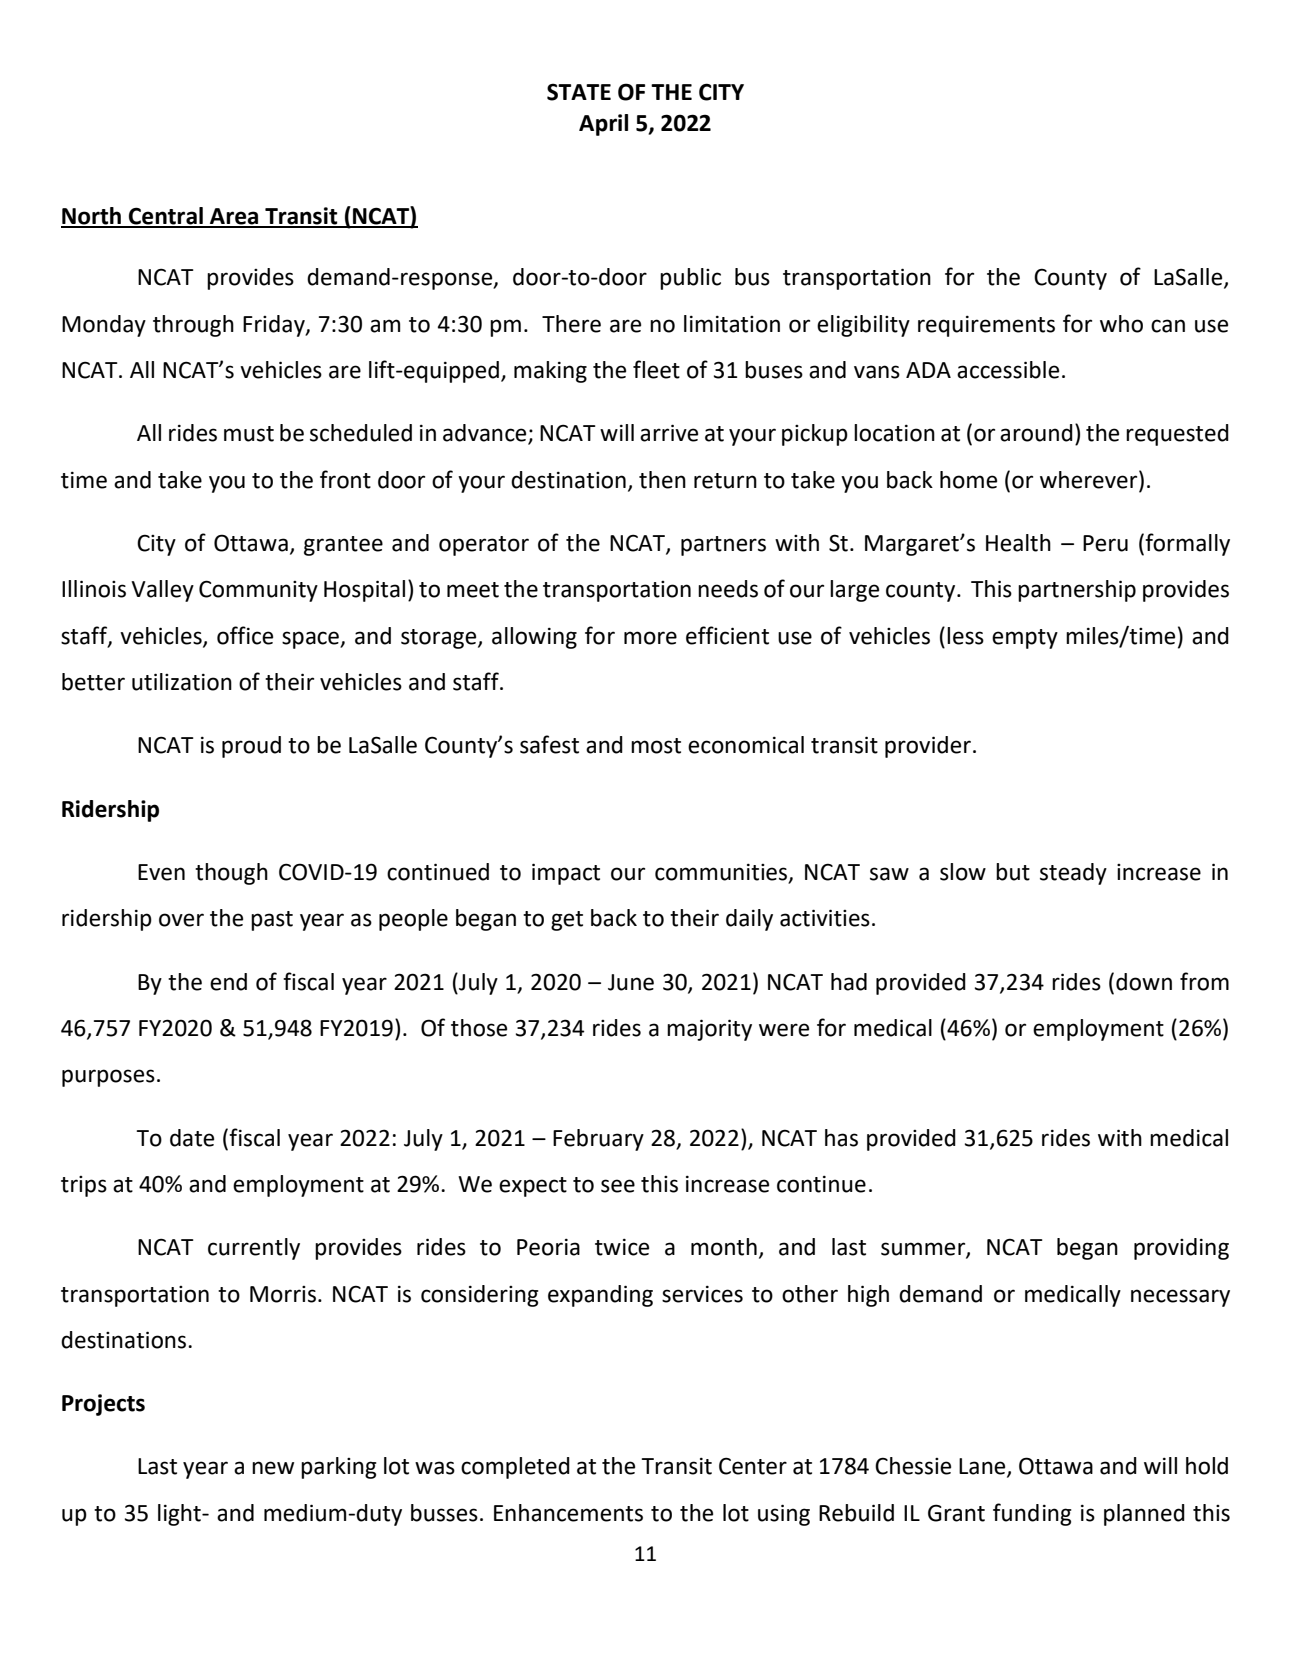 Image resolution: width=1291 pixels, height=1671 pixels. Describe the element at coordinates (193, 326) in the page. I see `through` at that location.
